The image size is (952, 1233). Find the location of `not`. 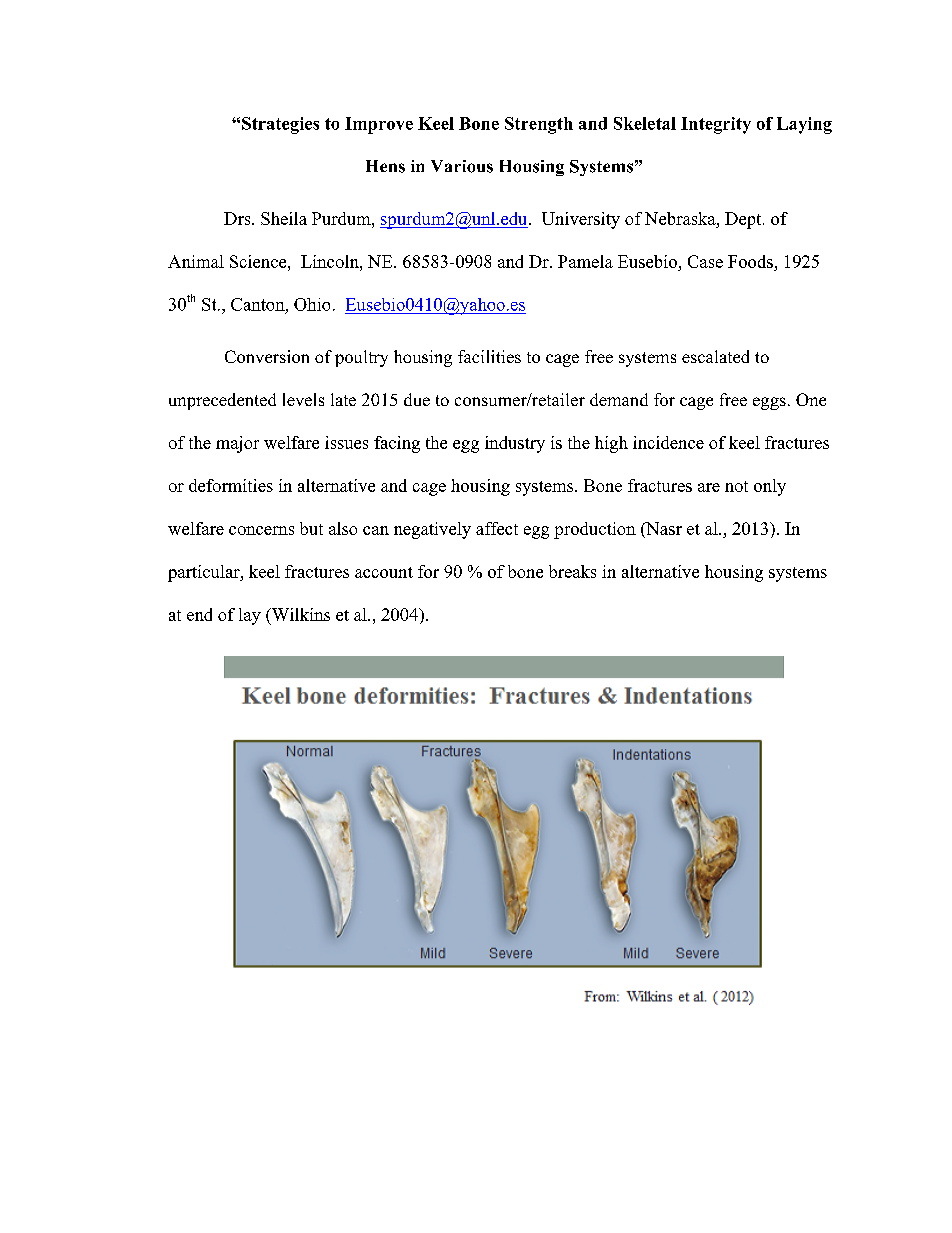

not is located at coordinates (736, 486).
